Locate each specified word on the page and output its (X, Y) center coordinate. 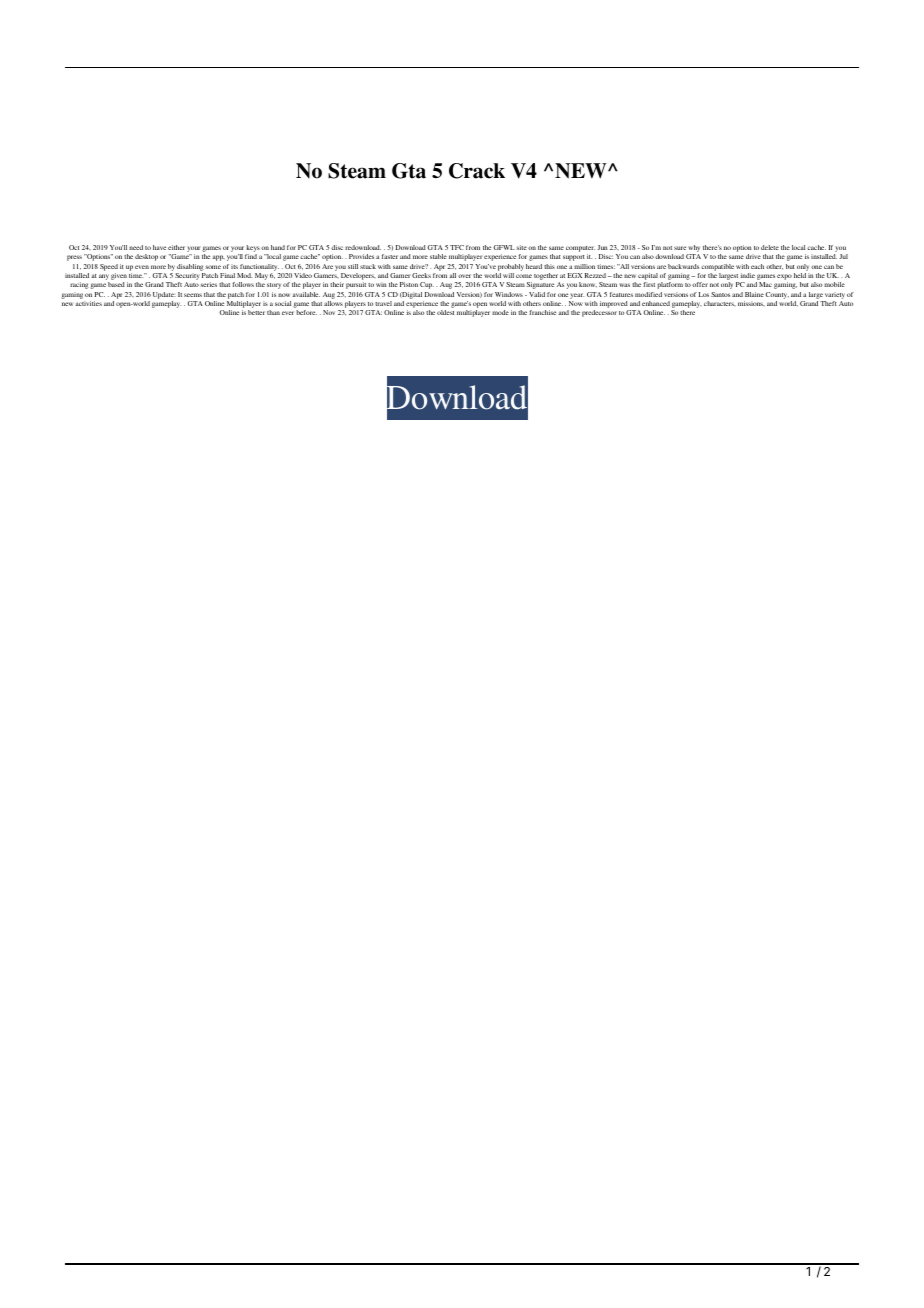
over (464, 276)
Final (227, 275)
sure (680, 248)
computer (580, 250)
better (256, 312)
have (159, 247)
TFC (457, 247)
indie (748, 275)
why (693, 250)
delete (770, 247)
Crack (477, 171)
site (521, 247)
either (176, 247)
